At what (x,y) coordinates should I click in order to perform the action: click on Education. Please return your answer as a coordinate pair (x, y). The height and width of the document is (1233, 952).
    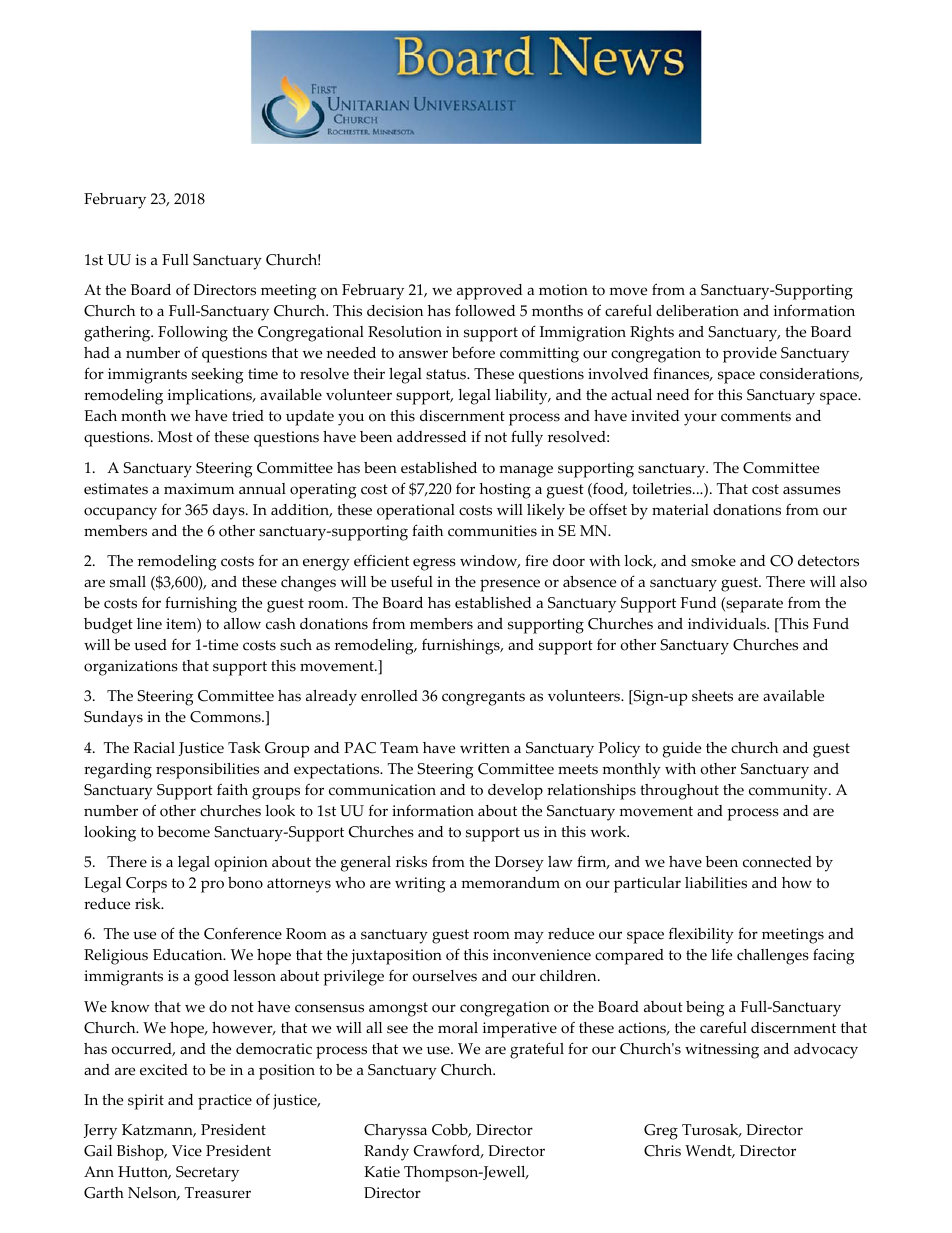
    Looking at the image, I should click on (189, 955).
